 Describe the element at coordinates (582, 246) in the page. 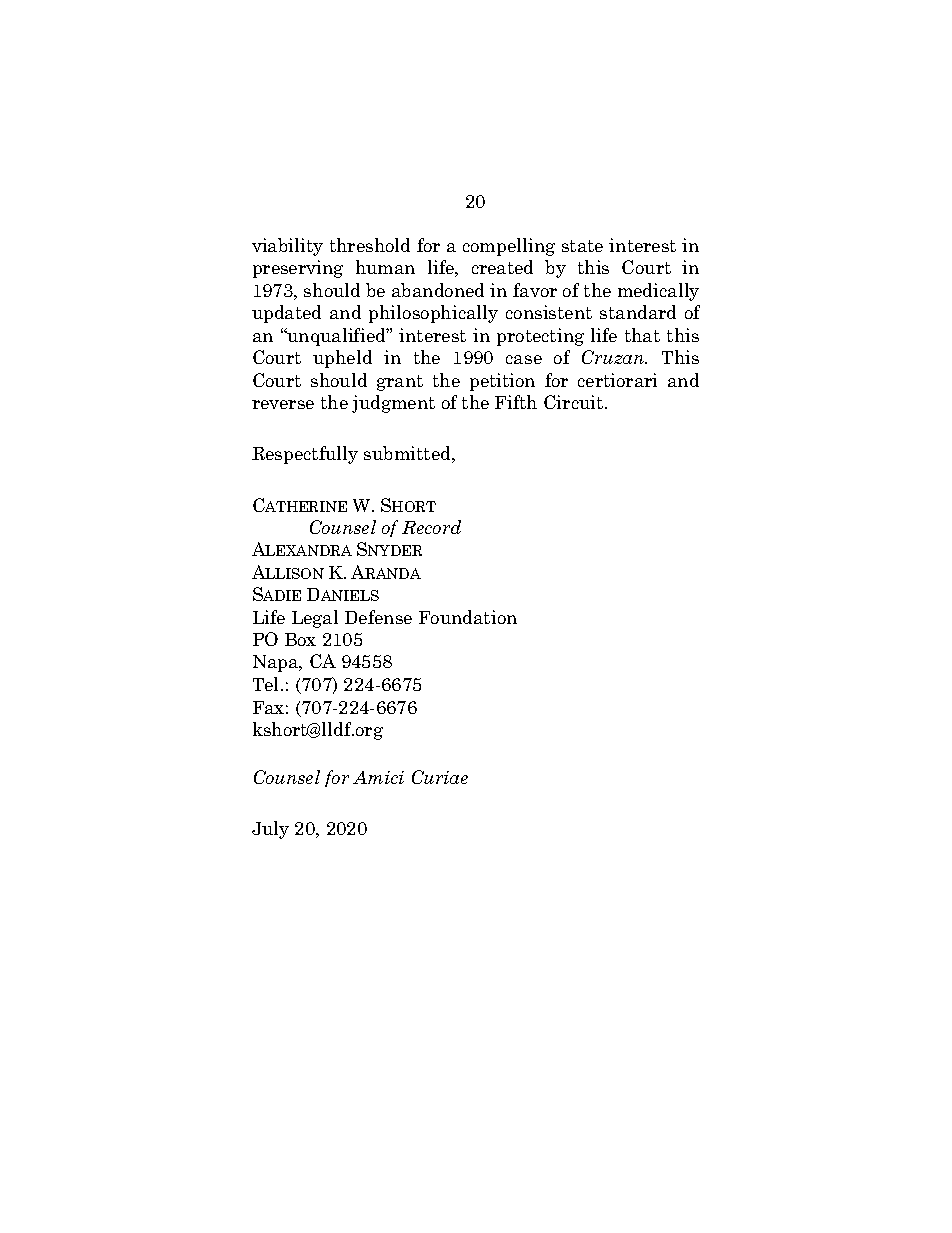

I see `state` at that location.
